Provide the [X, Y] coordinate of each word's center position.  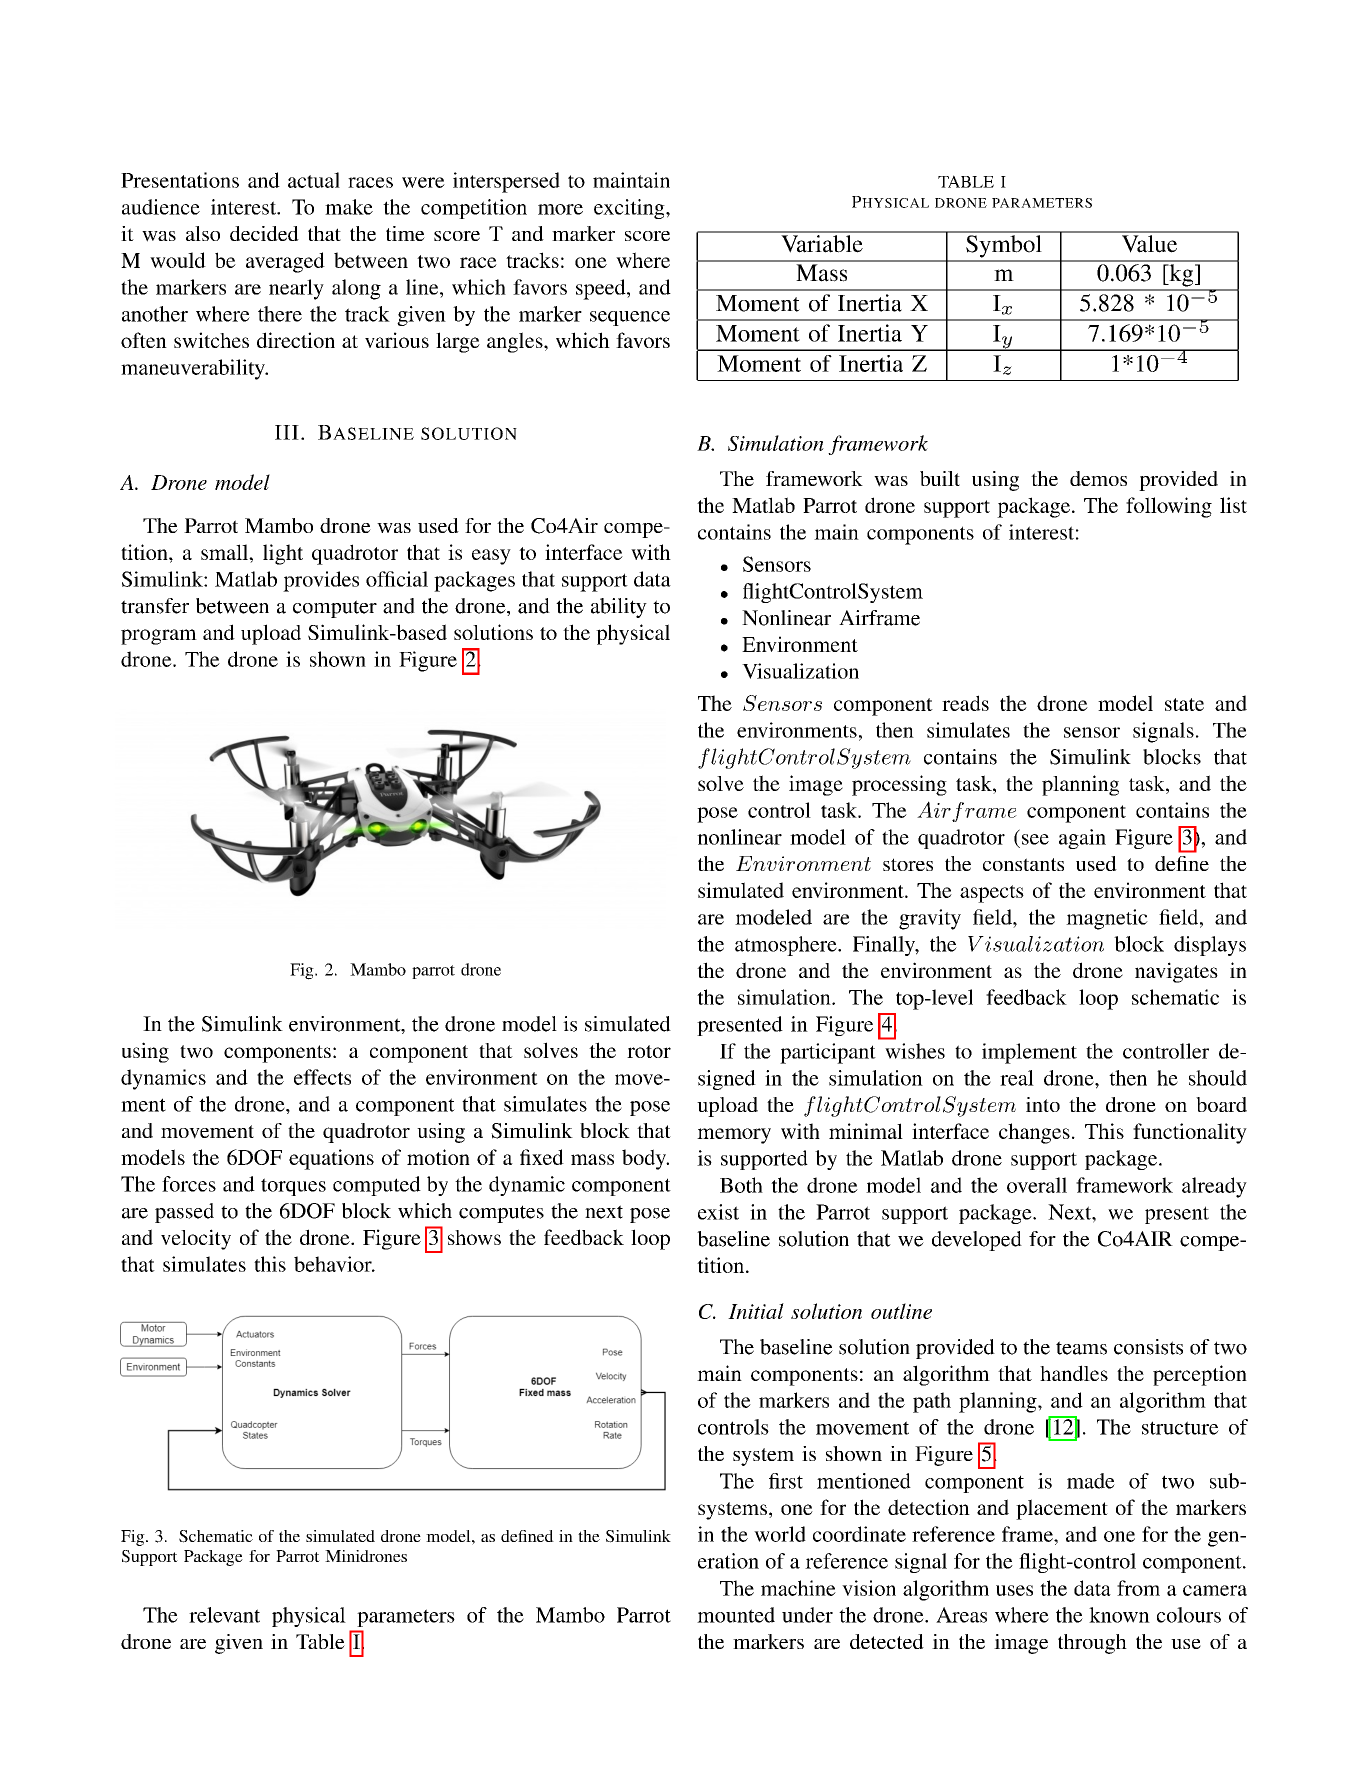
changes [1034, 1133]
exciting [630, 209]
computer [335, 609]
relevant [224, 1615]
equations [331, 1159]
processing [899, 785]
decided [264, 233]
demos [1098, 478]
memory [734, 1136]
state [1184, 704]
